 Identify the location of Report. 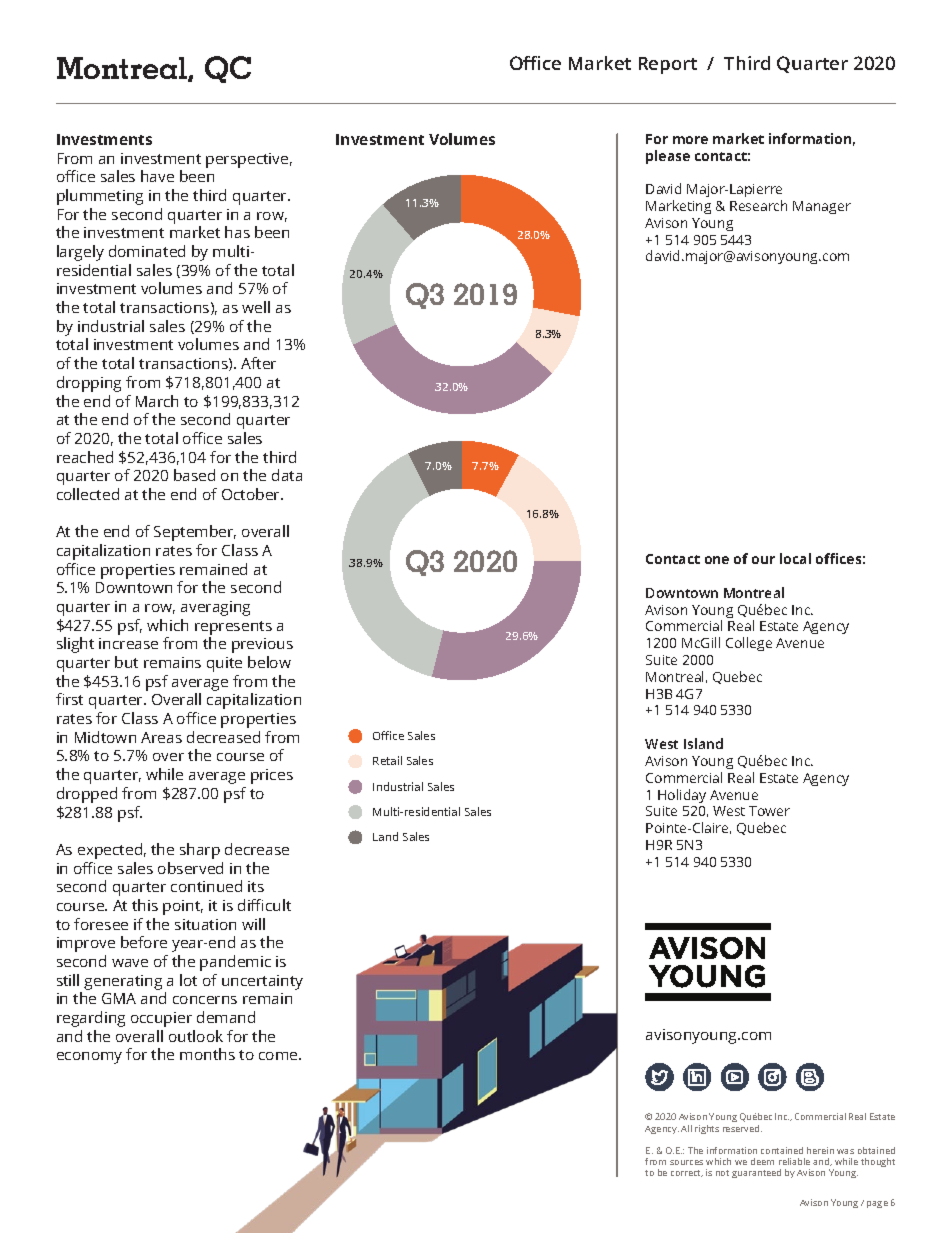
(668, 65).
